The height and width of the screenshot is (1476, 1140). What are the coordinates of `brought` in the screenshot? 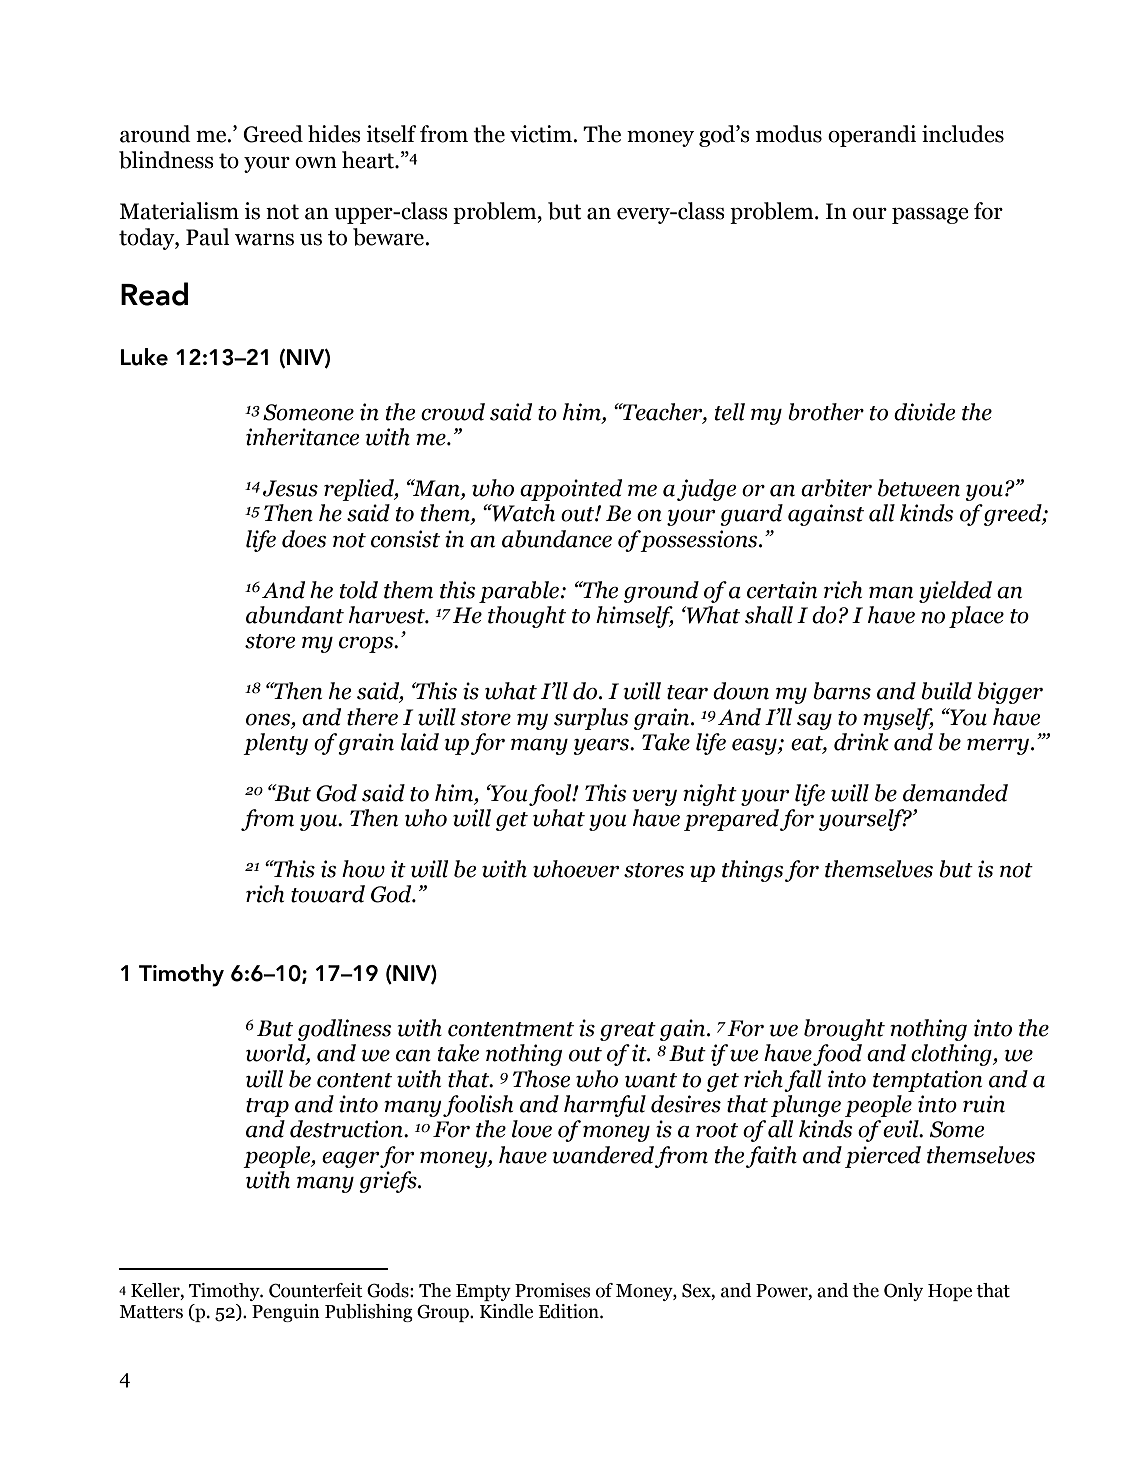 It's located at (844, 1030).
